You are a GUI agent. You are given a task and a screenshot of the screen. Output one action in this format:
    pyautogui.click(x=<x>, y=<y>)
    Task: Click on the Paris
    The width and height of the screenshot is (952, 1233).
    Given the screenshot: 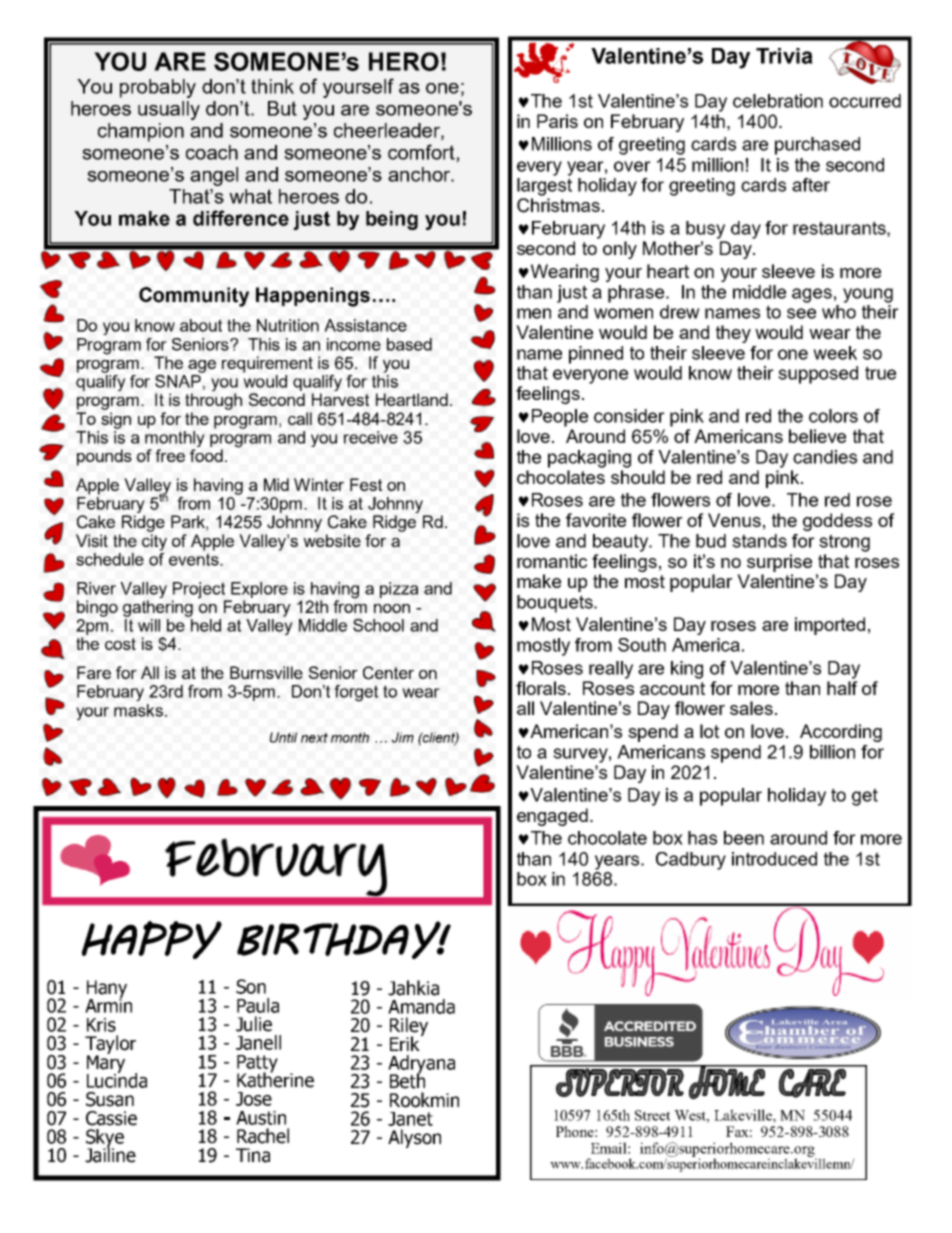 What is the action you would take?
    pyautogui.click(x=557, y=121)
